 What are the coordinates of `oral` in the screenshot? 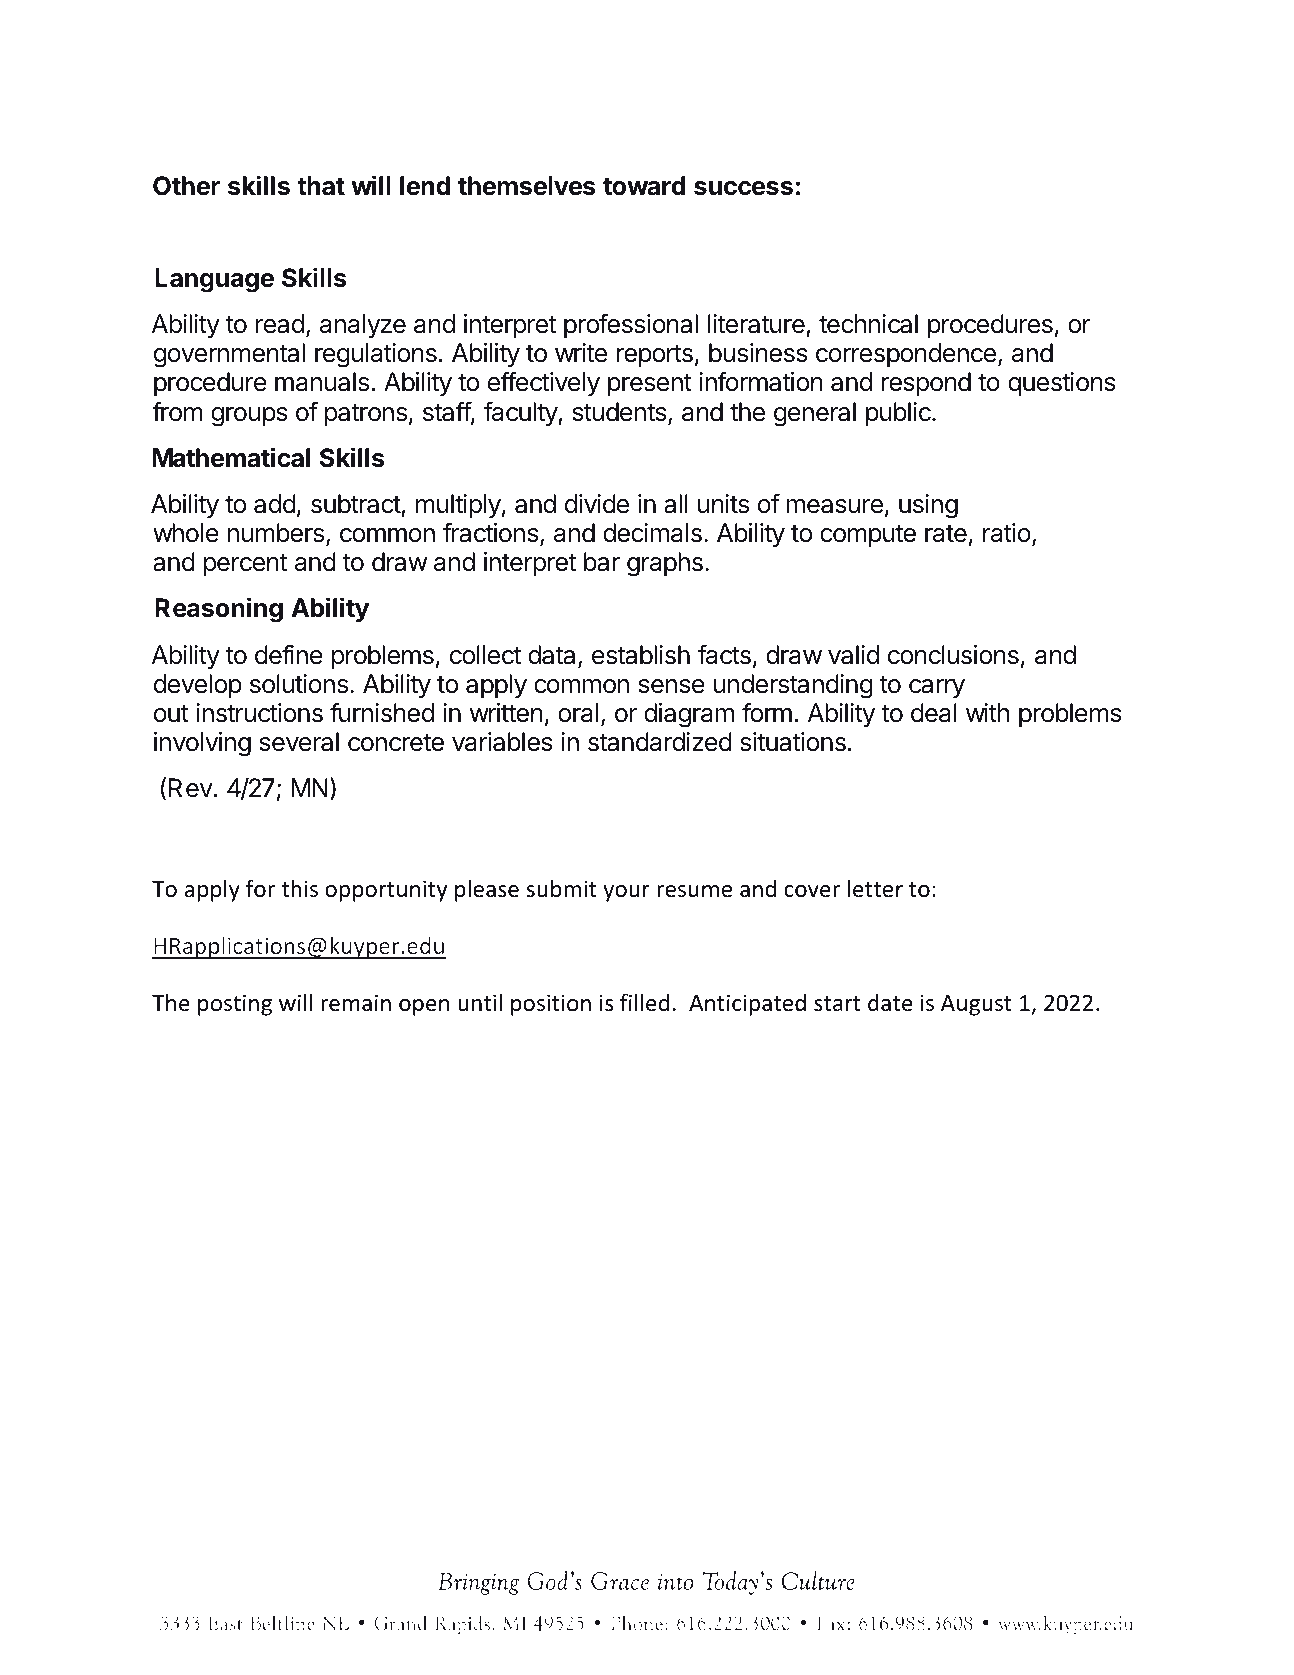 It's located at (578, 713).
